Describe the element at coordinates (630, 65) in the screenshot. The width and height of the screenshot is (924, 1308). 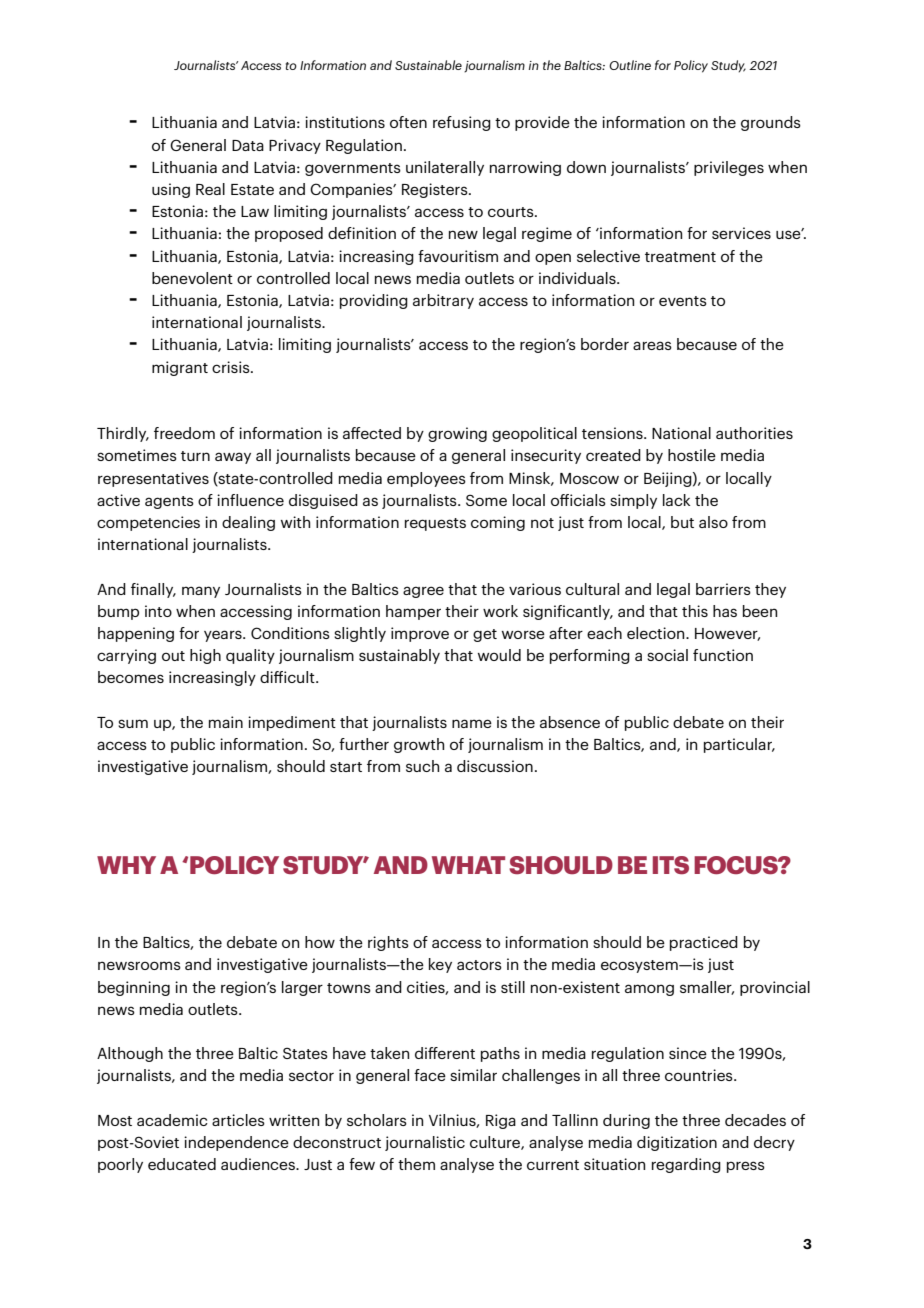
I see `Outline` at that location.
